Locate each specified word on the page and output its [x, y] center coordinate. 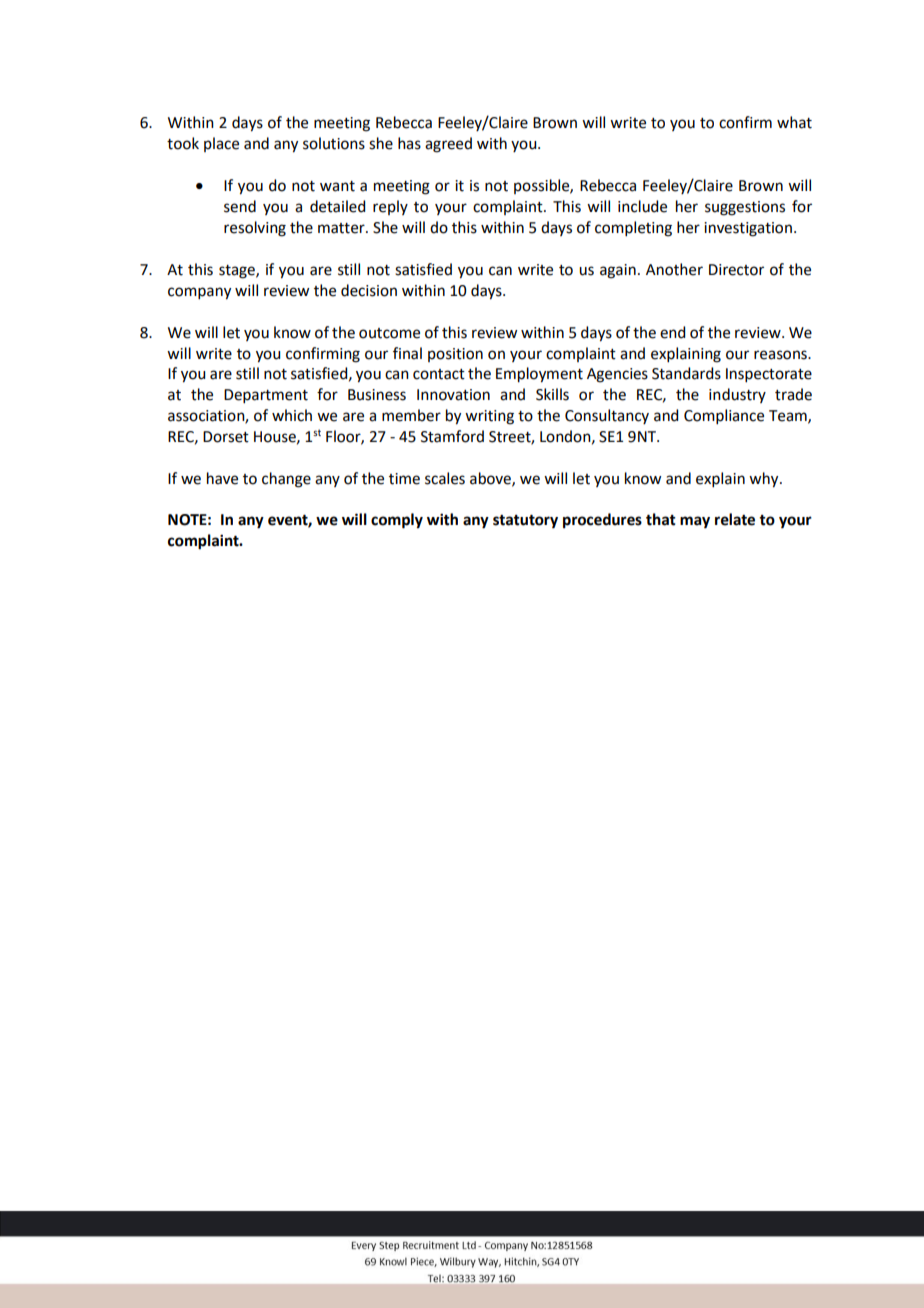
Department [266, 396]
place [221, 144]
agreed [448, 145]
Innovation [453, 395]
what [794, 122]
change [286, 480]
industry [737, 395]
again [618, 271]
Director [736, 270]
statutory [525, 522]
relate [735, 519]
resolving [255, 229]
